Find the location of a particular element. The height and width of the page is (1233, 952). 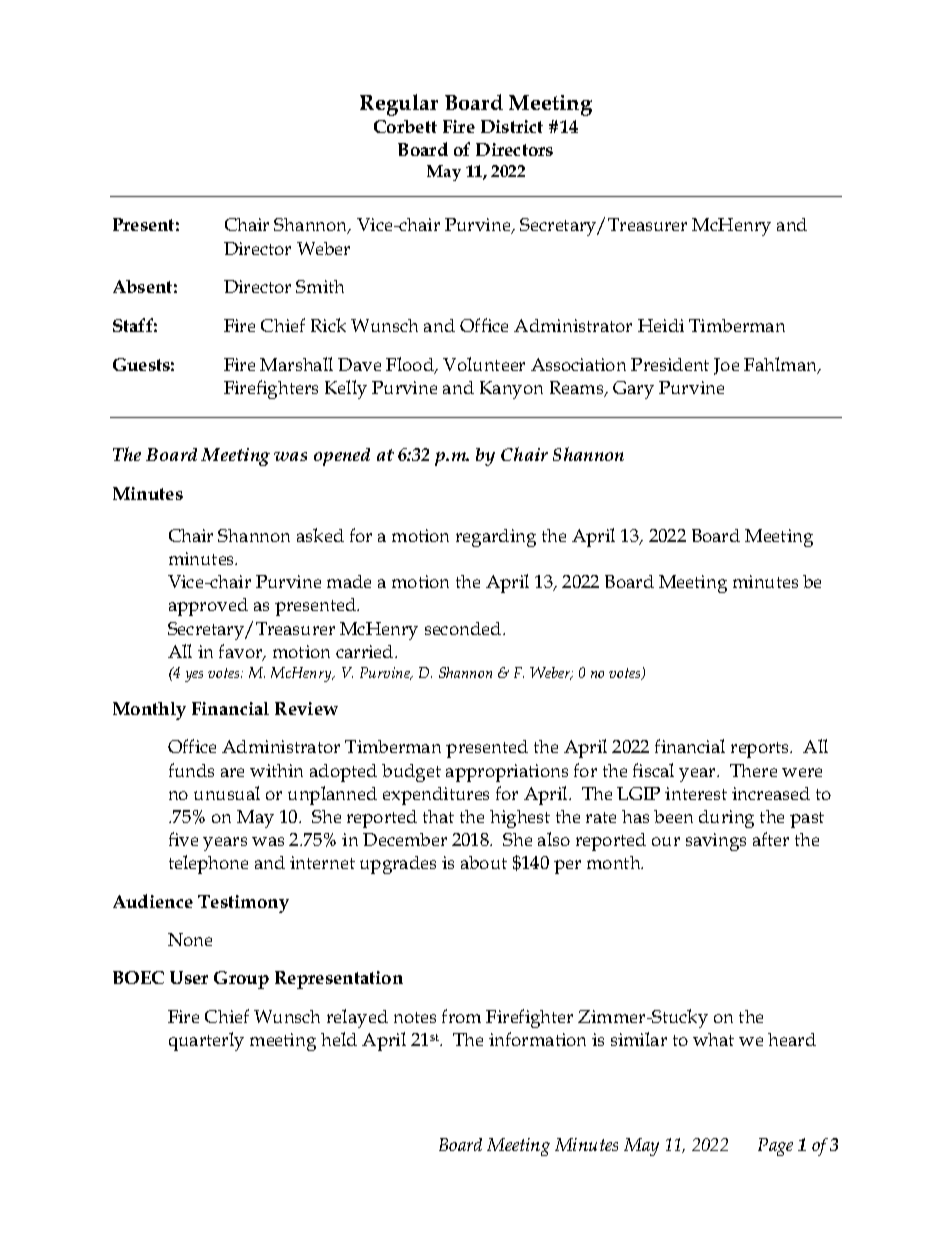

District is located at coordinates (512, 126).
